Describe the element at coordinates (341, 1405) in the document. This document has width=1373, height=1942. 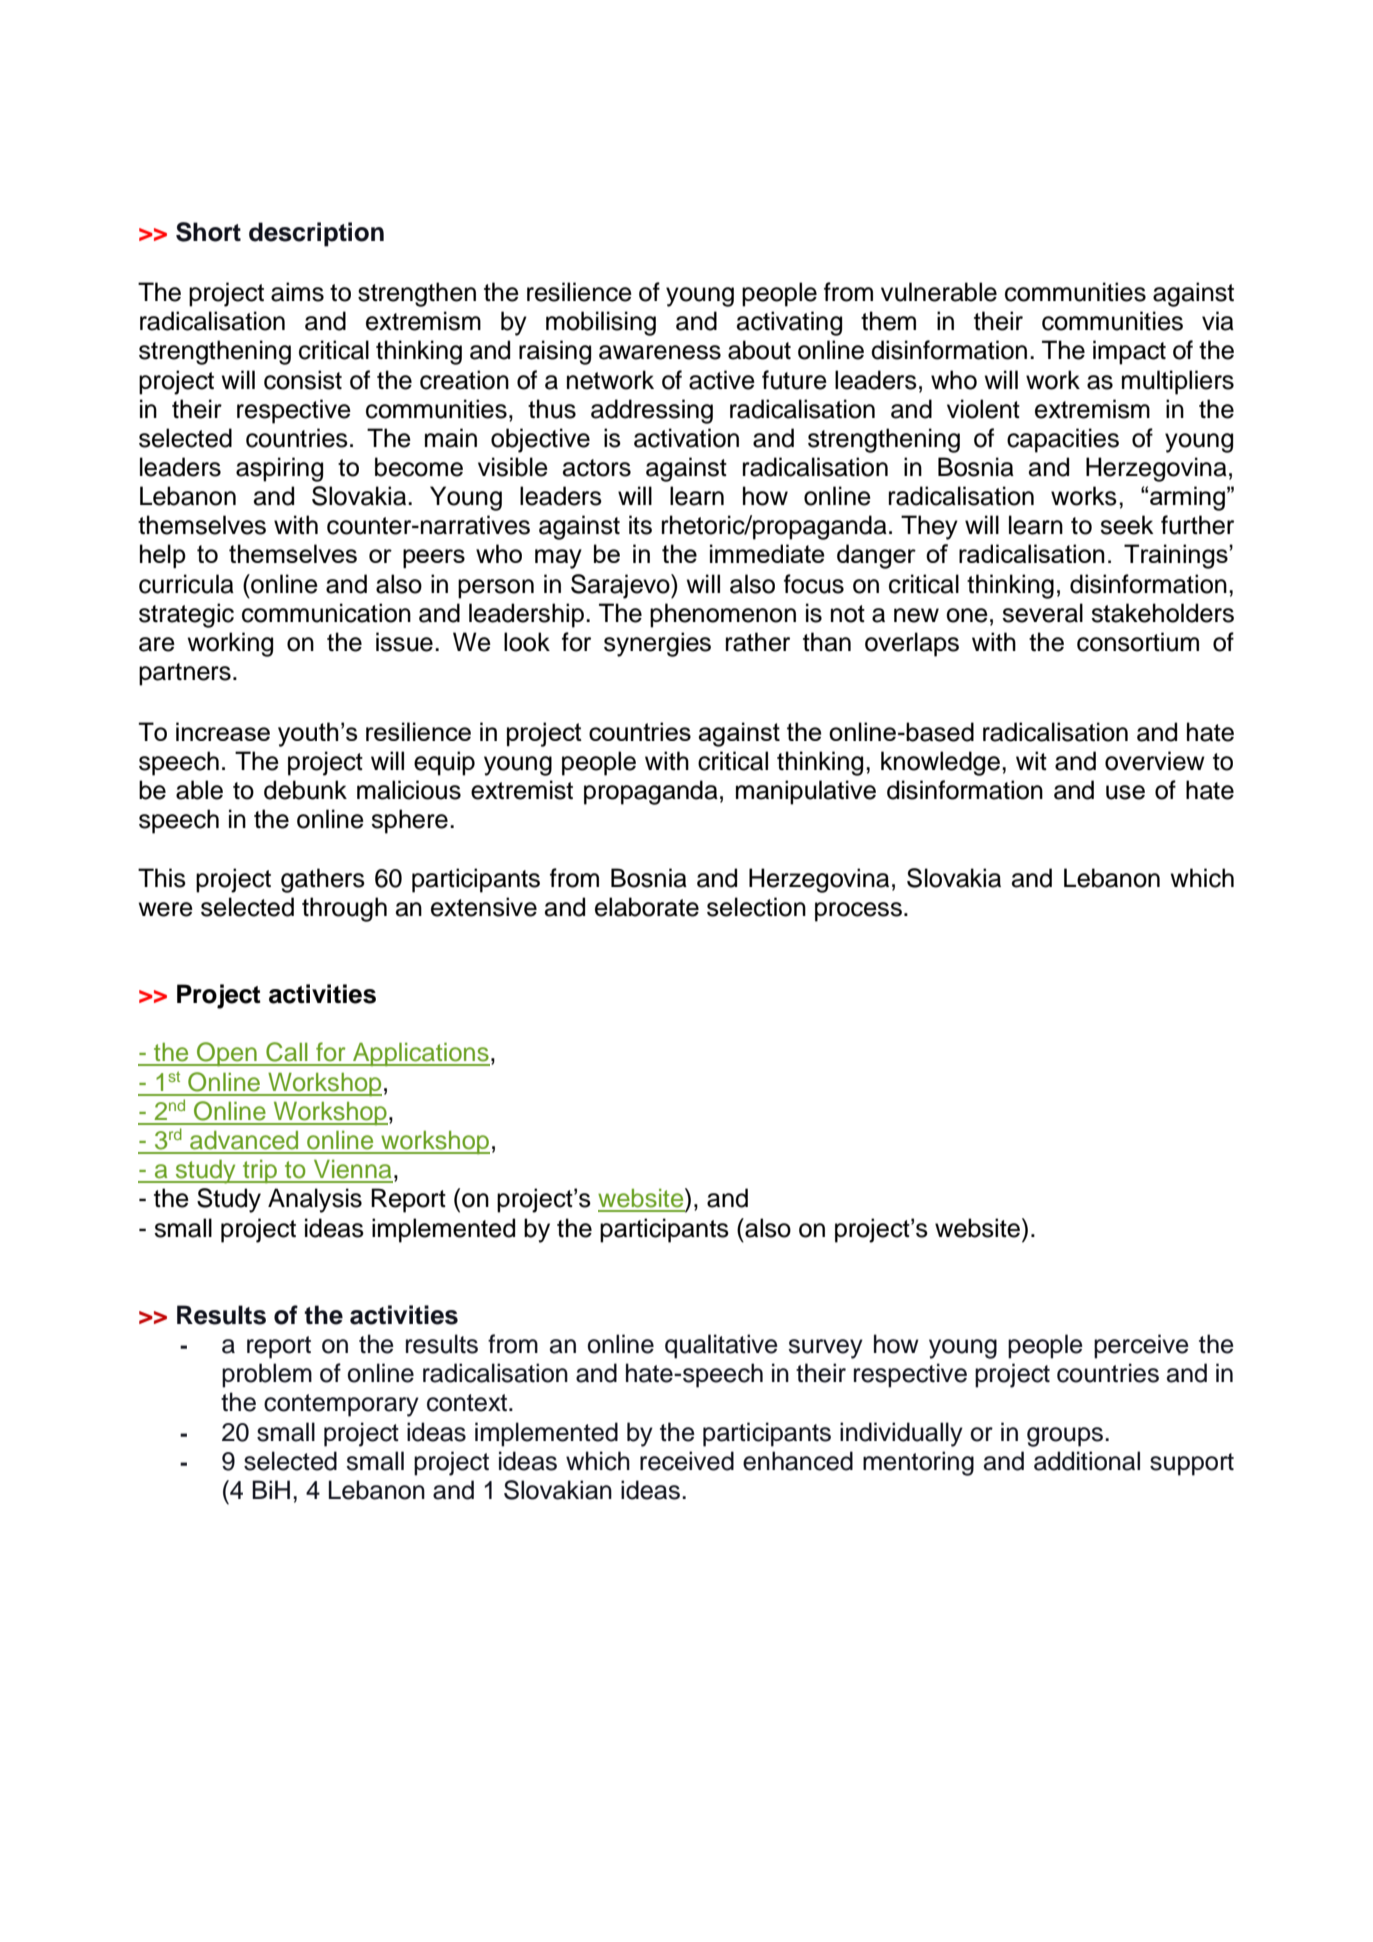
I see `contemporary` at that location.
